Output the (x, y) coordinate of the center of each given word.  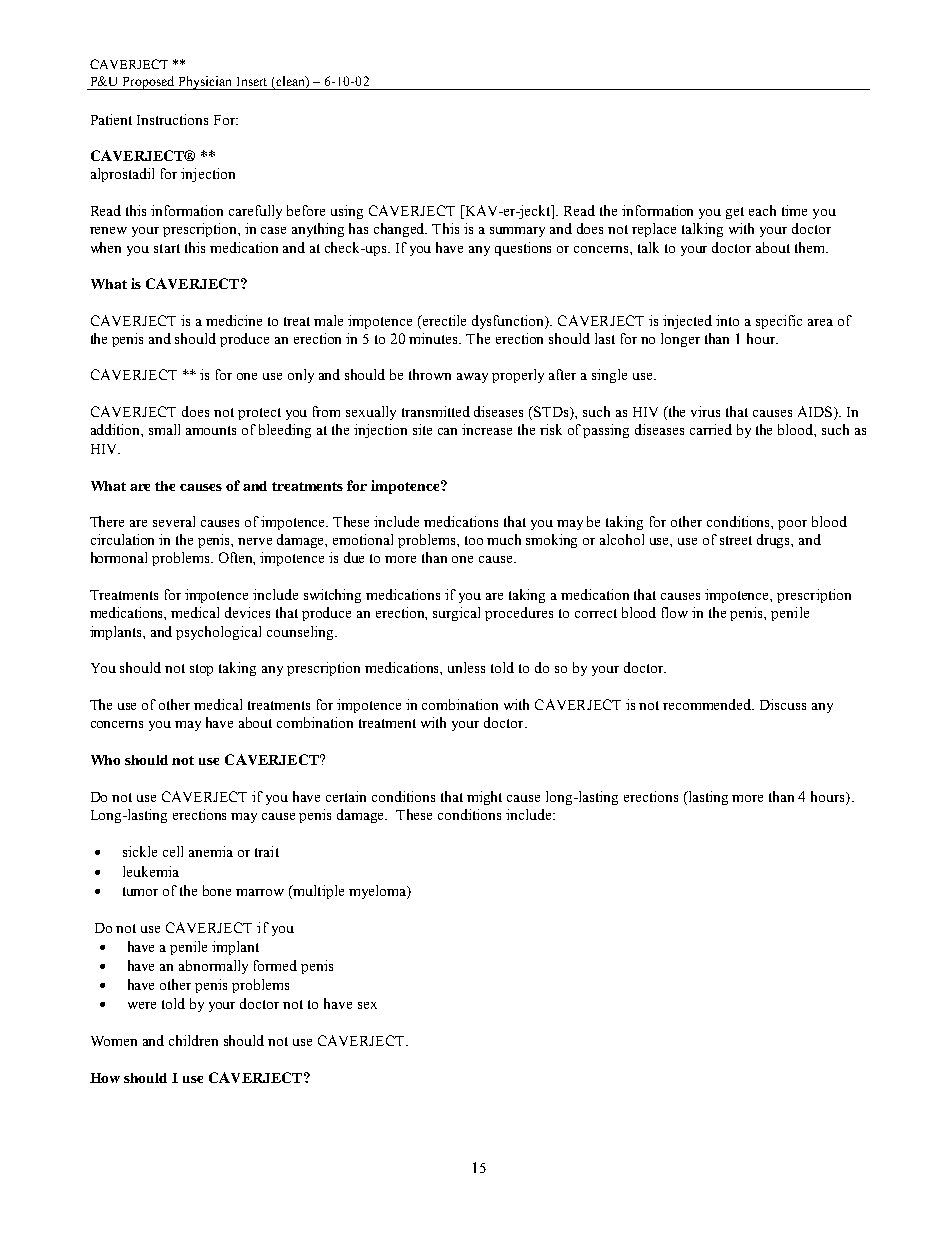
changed (400, 230)
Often (237, 558)
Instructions (172, 119)
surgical (456, 614)
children (193, 1040)
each (762, 210)
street (736, 540)
